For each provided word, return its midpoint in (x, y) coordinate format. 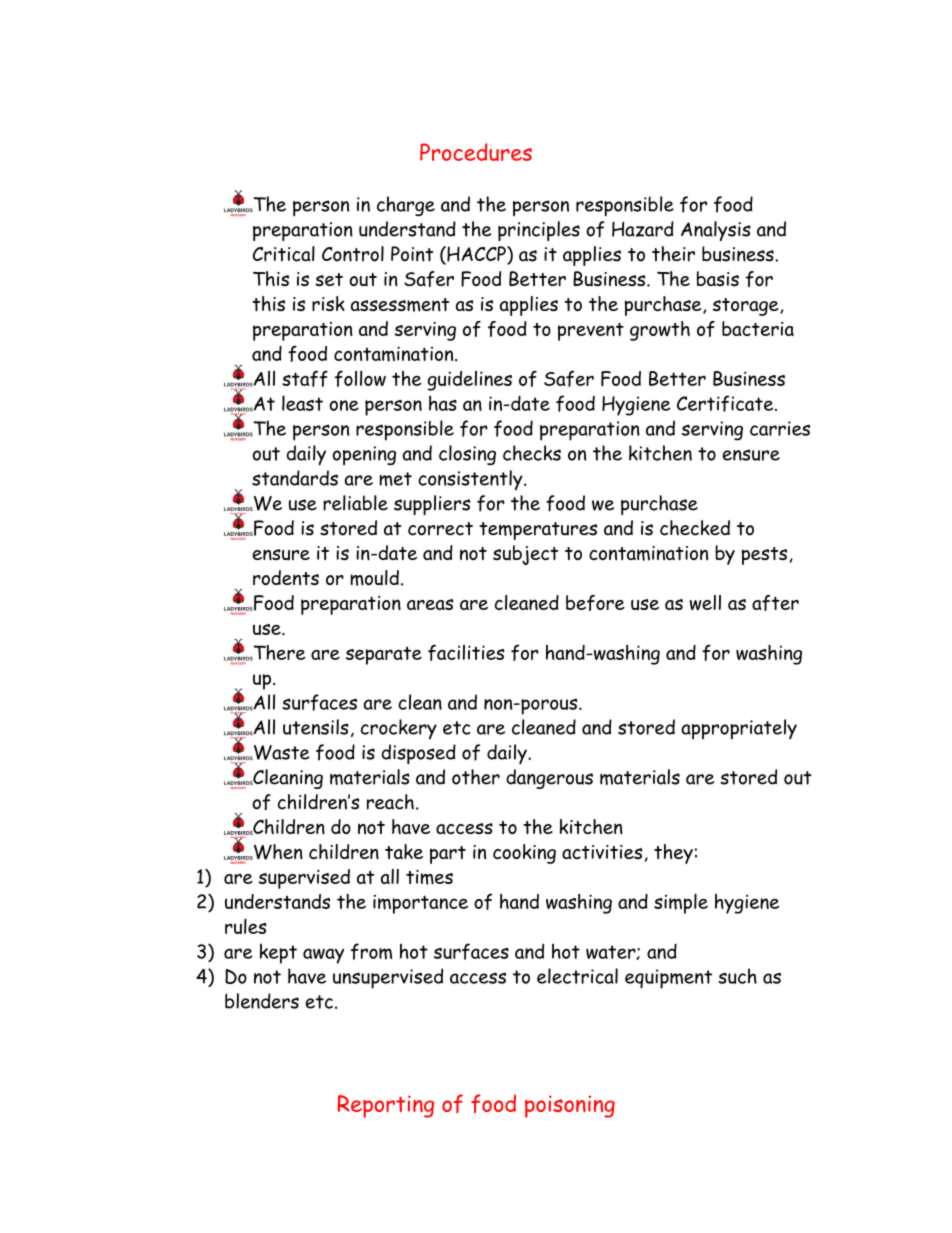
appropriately (739, 729)
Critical (284, 254)
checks (532, 453)
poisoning (570, 1106)
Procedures (476, 152)
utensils (316, 727)
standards (295, 478)
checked (695, 528)
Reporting (386, 1106)
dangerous (549, 779)
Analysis (716, 231)
